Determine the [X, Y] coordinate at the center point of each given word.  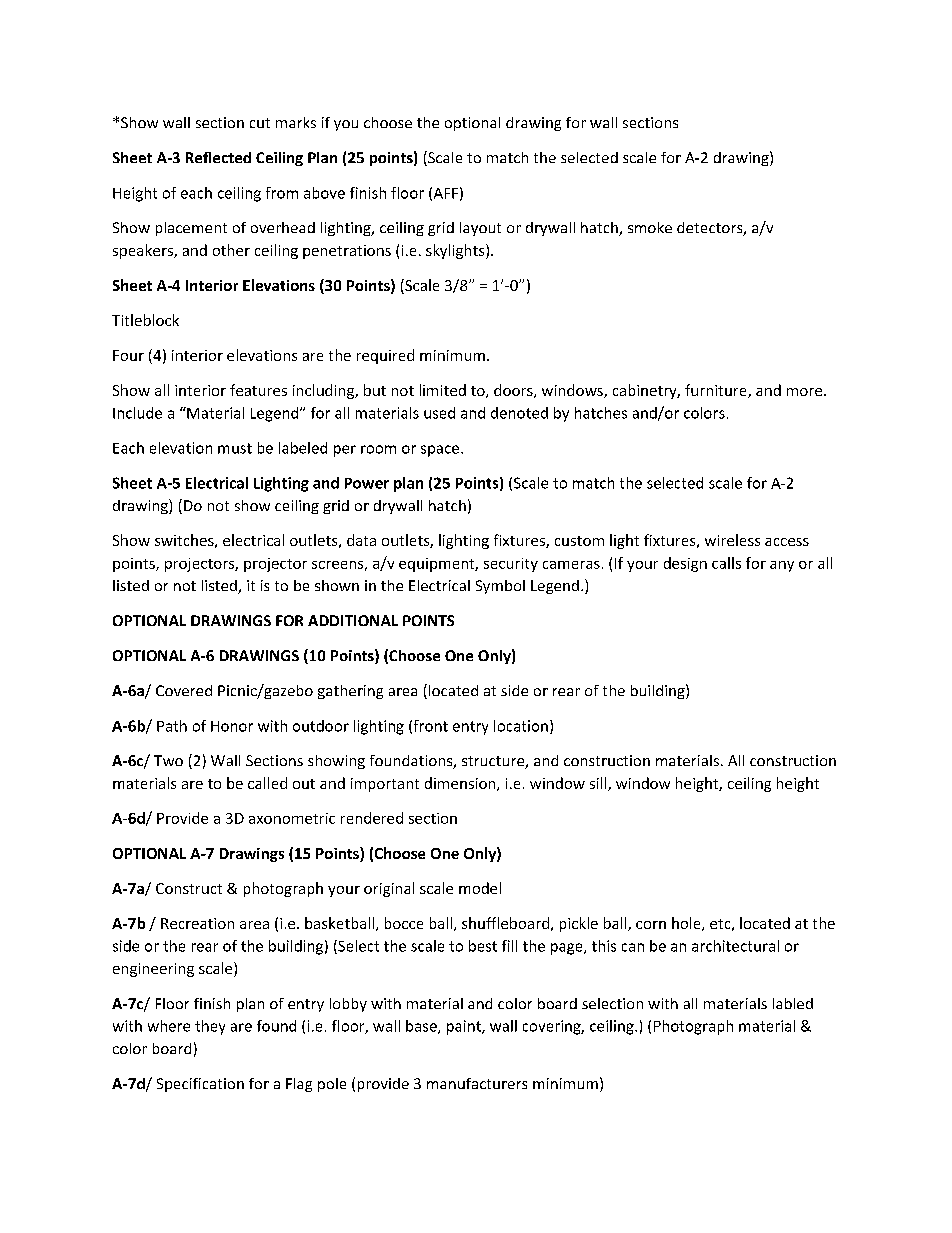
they [210, 1027]
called [267, 783]
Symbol [500, 587]
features [258, 390]
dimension [461, 784]
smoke [650, 227]
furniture [717, 391]
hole [687, 924]
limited [443, 390]
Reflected [218, 157]
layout [480, 229]
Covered [184, 690]
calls [726, 563]
